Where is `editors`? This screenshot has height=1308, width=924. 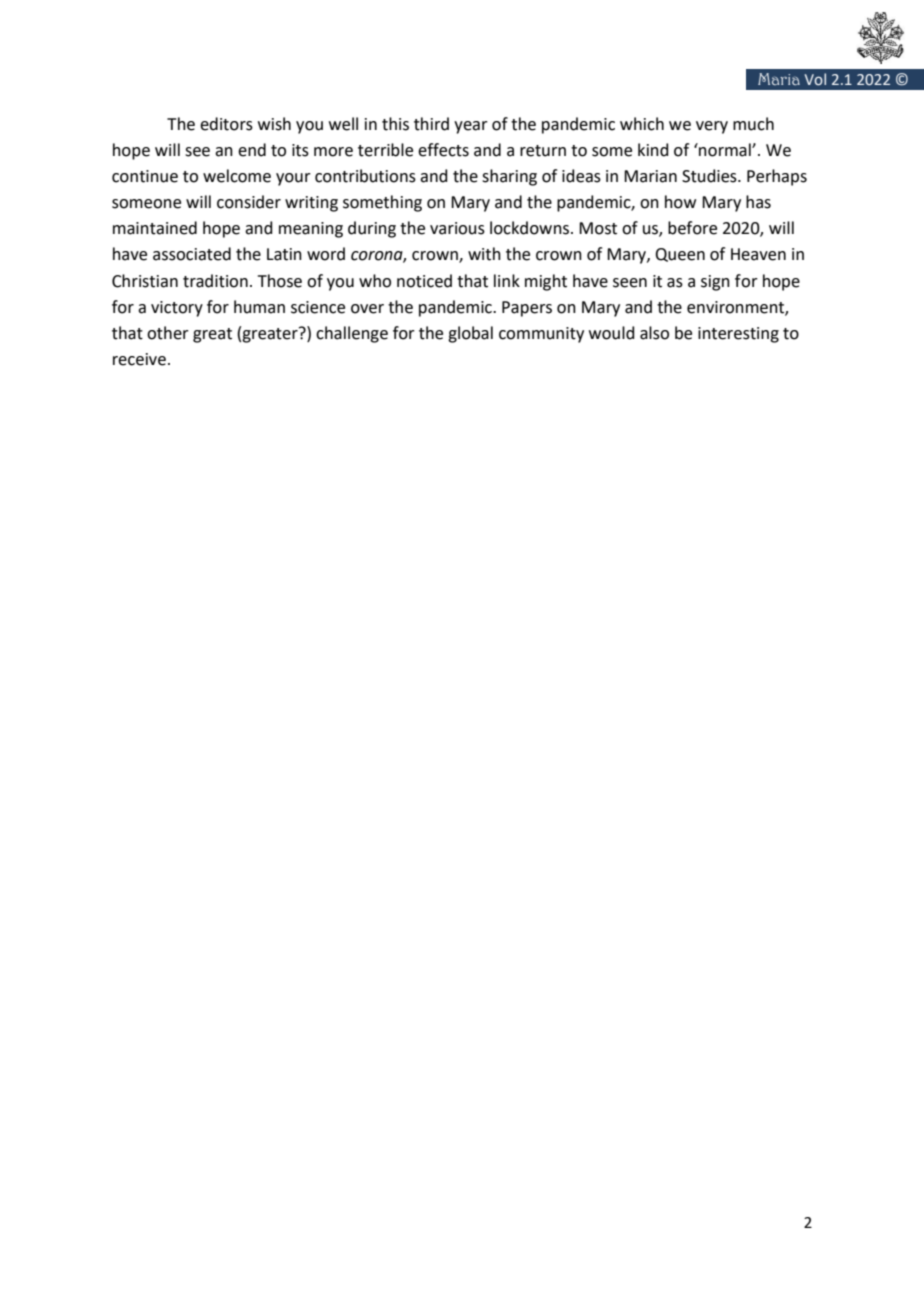
editors is located at coordinates (226, 124).
